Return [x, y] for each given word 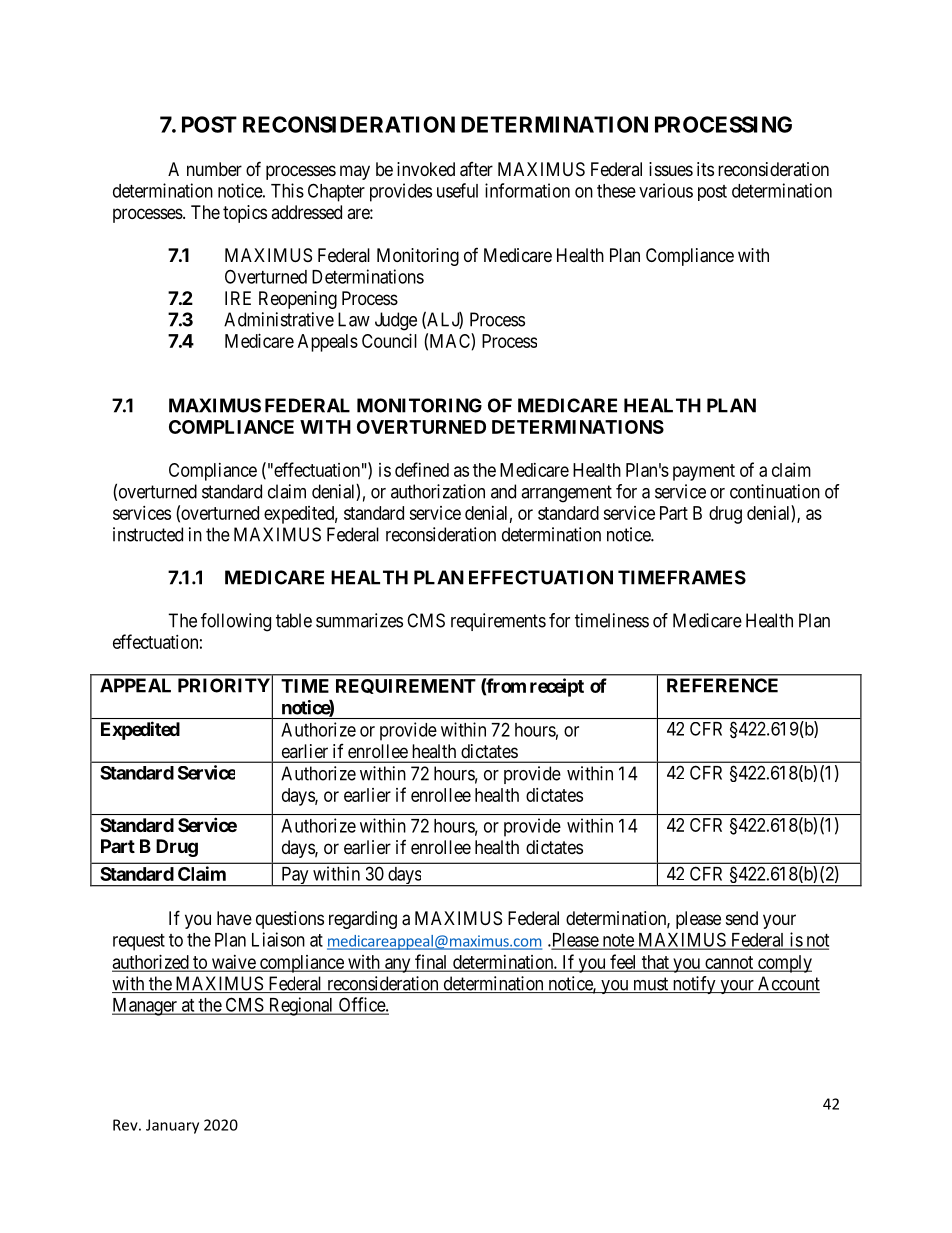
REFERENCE [722, 685]
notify [694, 985]
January [172, 1126]
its [705, 169]
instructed [148, 534]
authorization [438, 491]
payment [704, 472]
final [431, 962]
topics [245, 214]
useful [457, 190]
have [234, 918]
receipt [557, 687]
